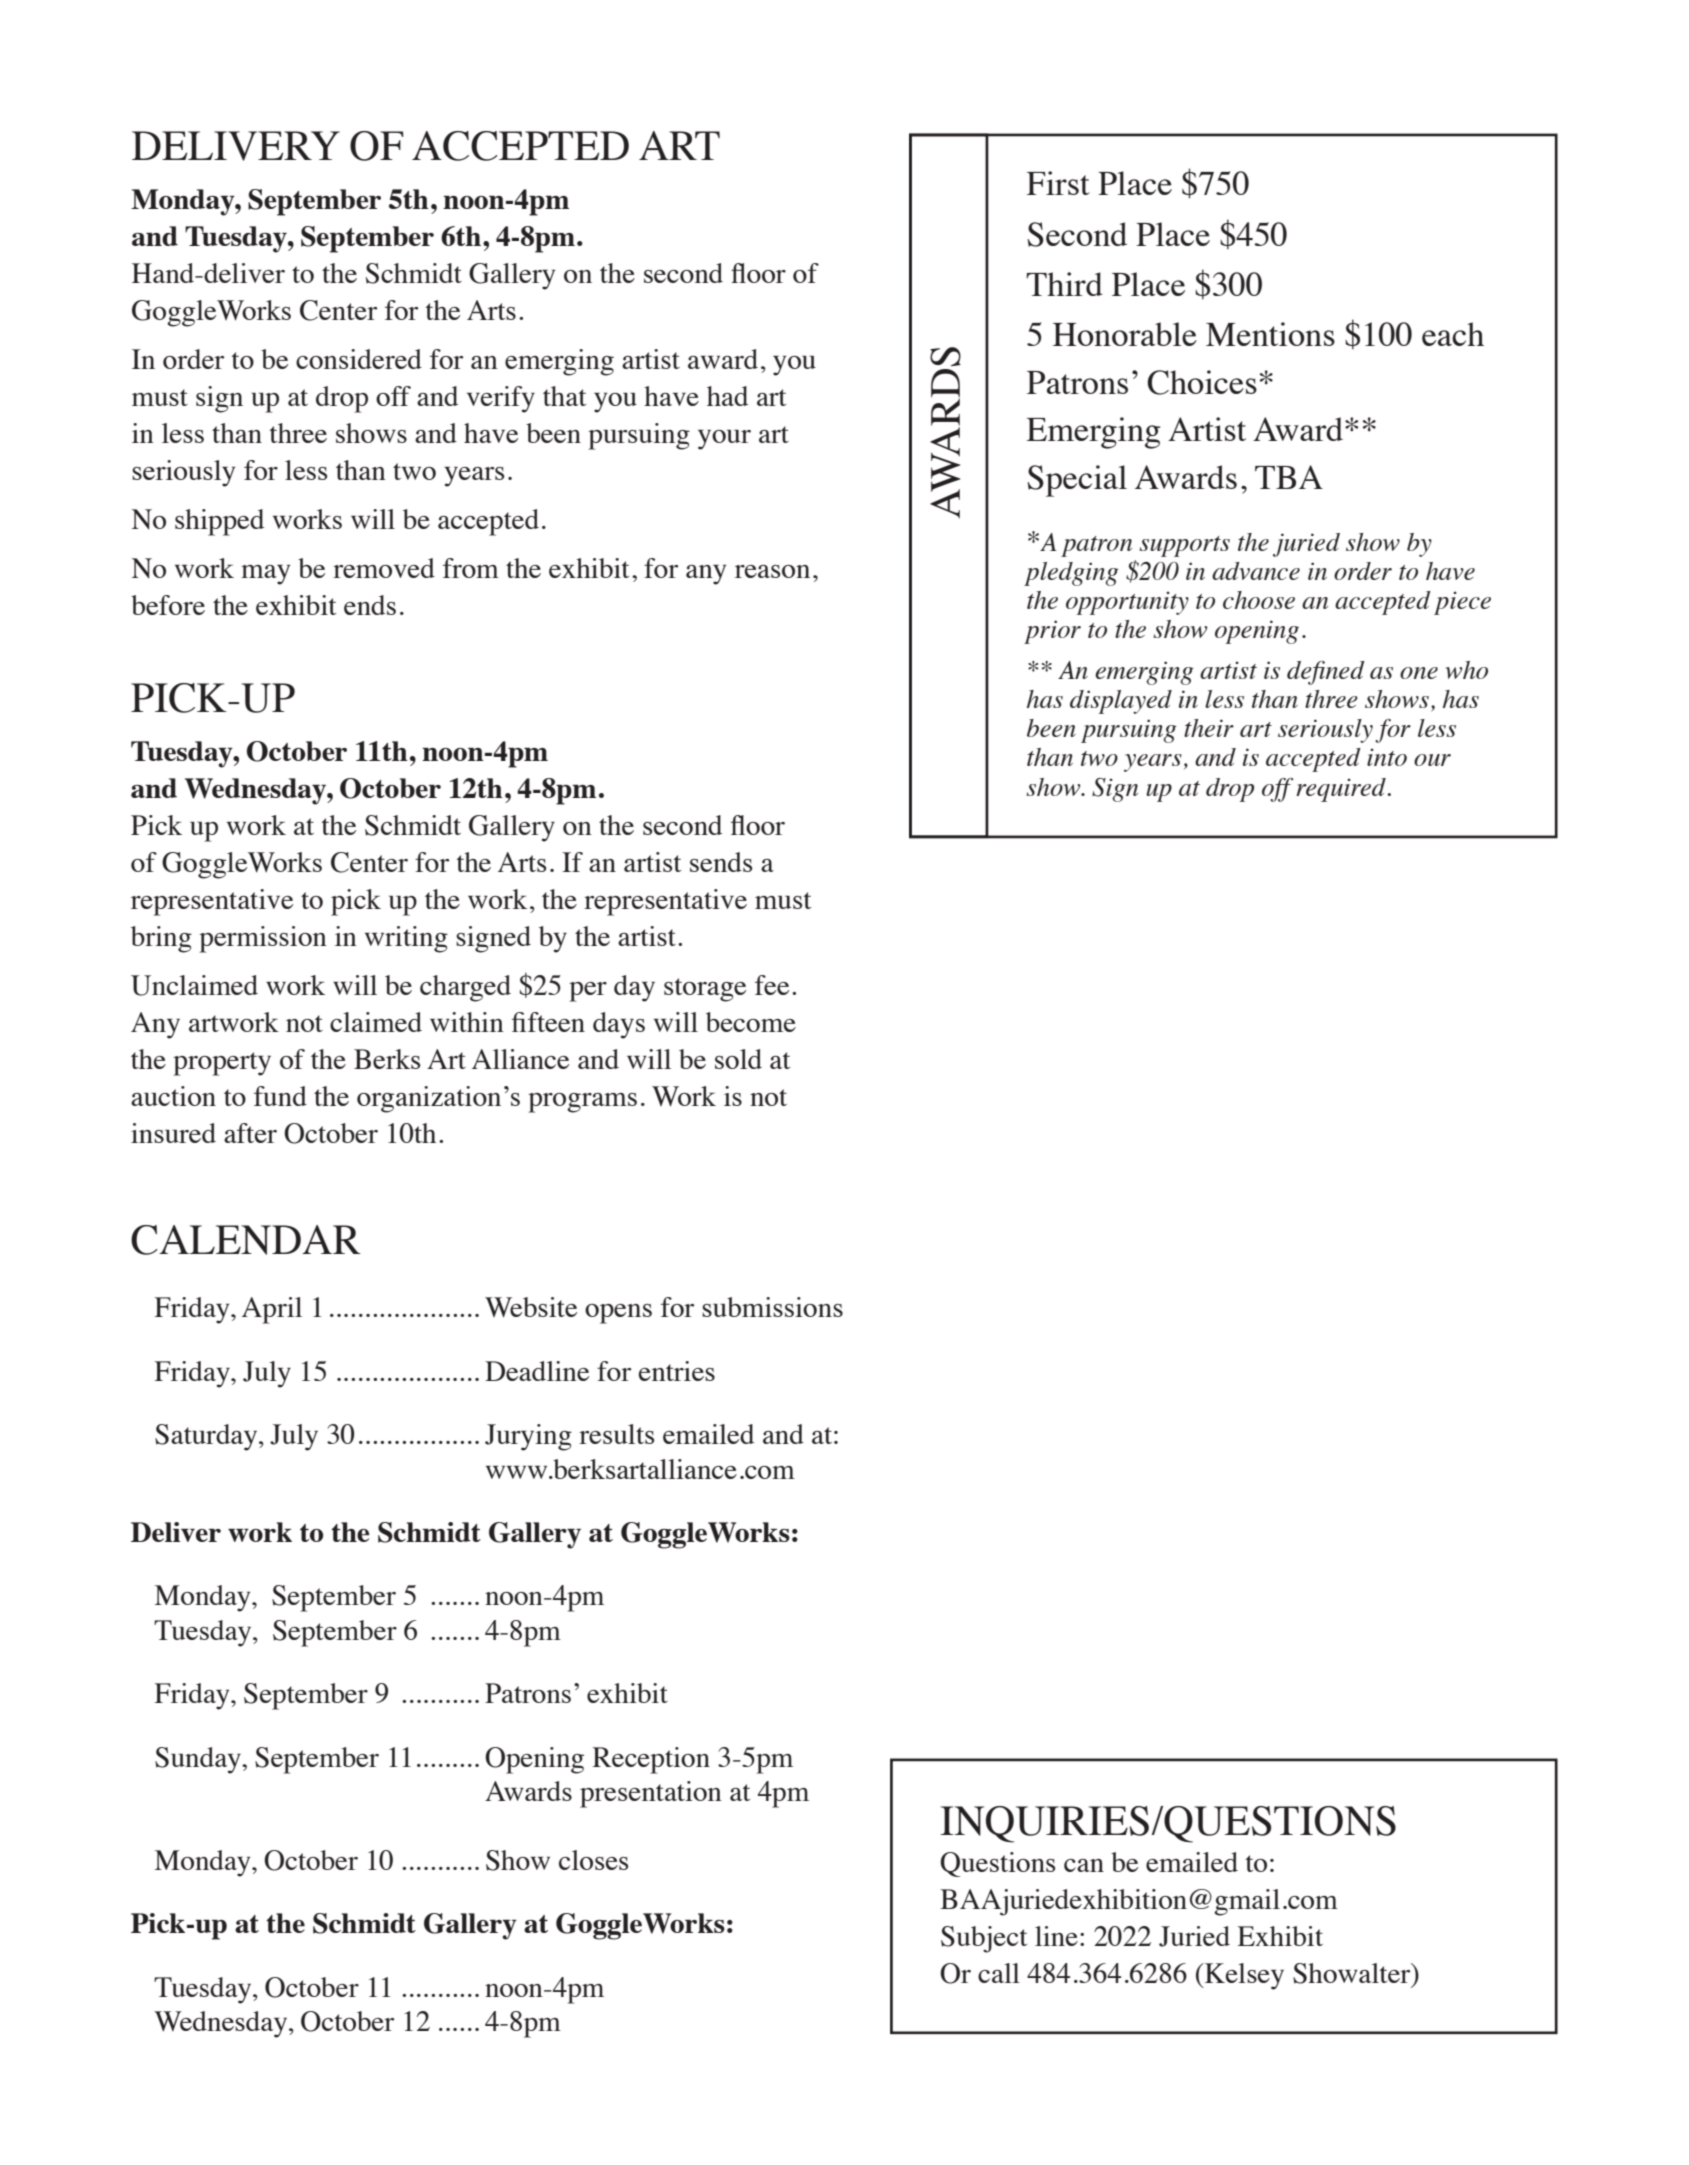 This image has height=2165, width=1689. What do you see at coordinates (727, 396) in the image?
I see `had` at bounding box center [727, 396].
